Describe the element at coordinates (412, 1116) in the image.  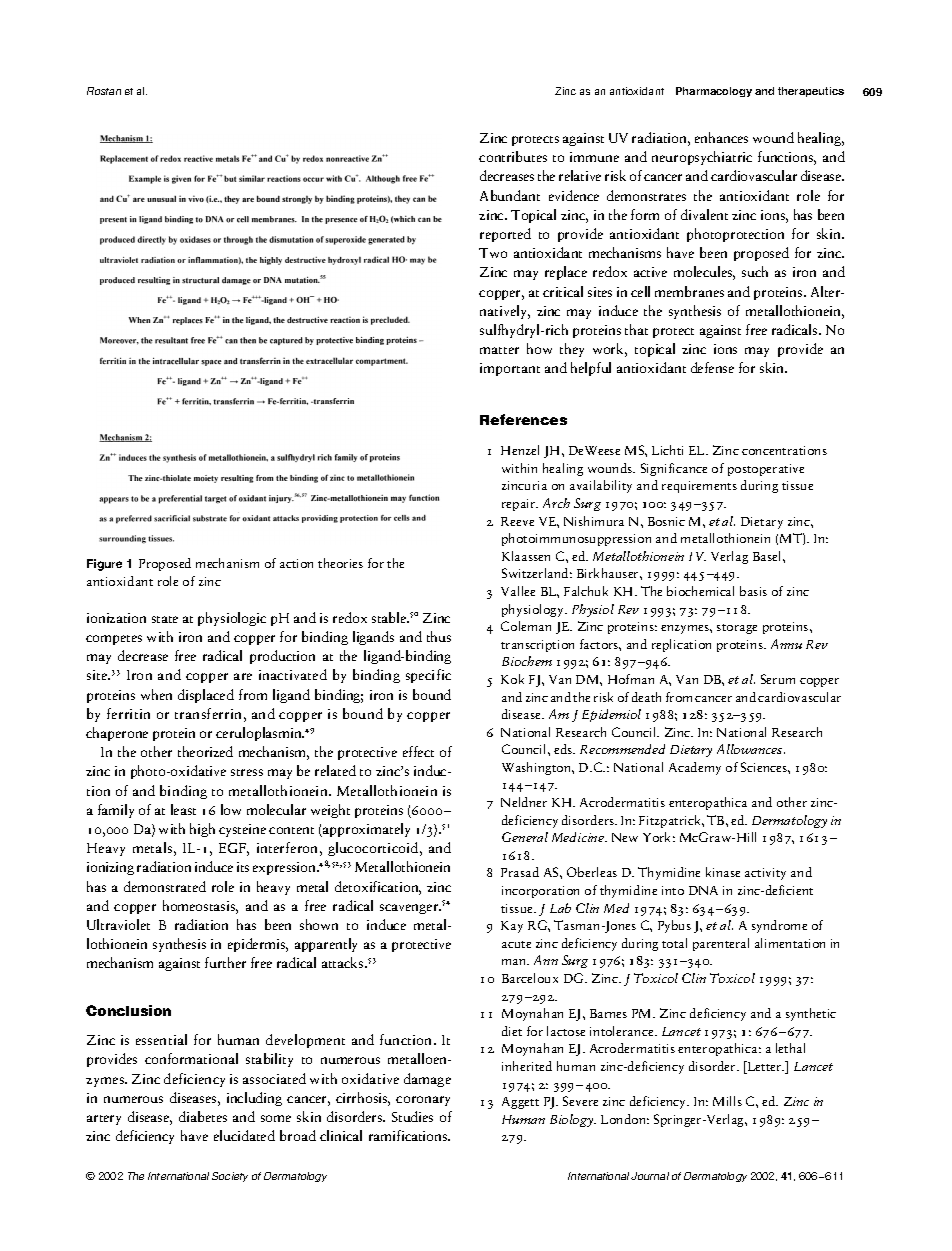
I see `Studies` at that location.
